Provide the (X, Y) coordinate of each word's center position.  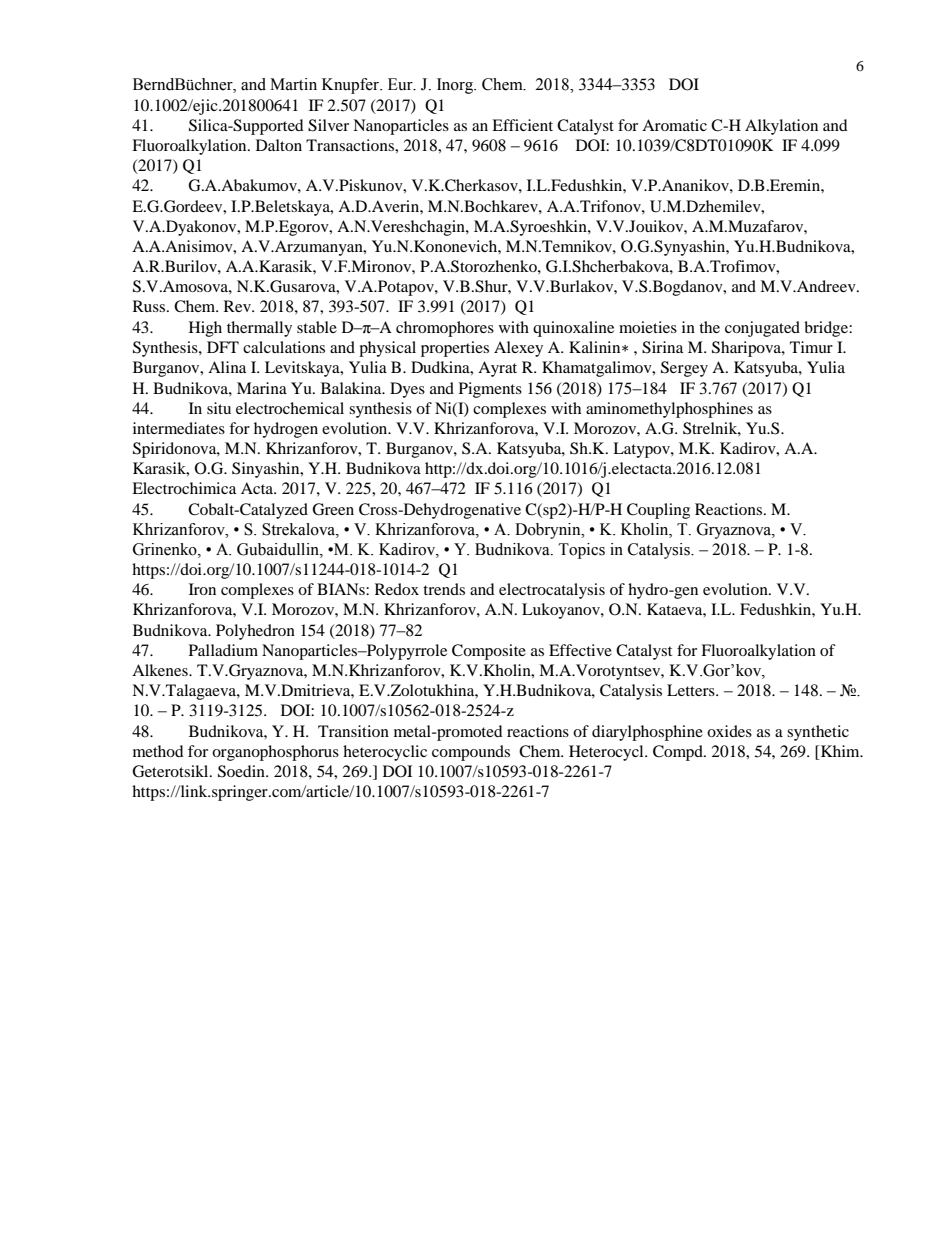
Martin (293, 84)
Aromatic (674, 125)
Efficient (522, 125)
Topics (581, 551)
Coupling (658, 511)
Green (333, 509)
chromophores (445, 329)
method (158, 751)
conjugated (762, 329)
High (205, 329)
